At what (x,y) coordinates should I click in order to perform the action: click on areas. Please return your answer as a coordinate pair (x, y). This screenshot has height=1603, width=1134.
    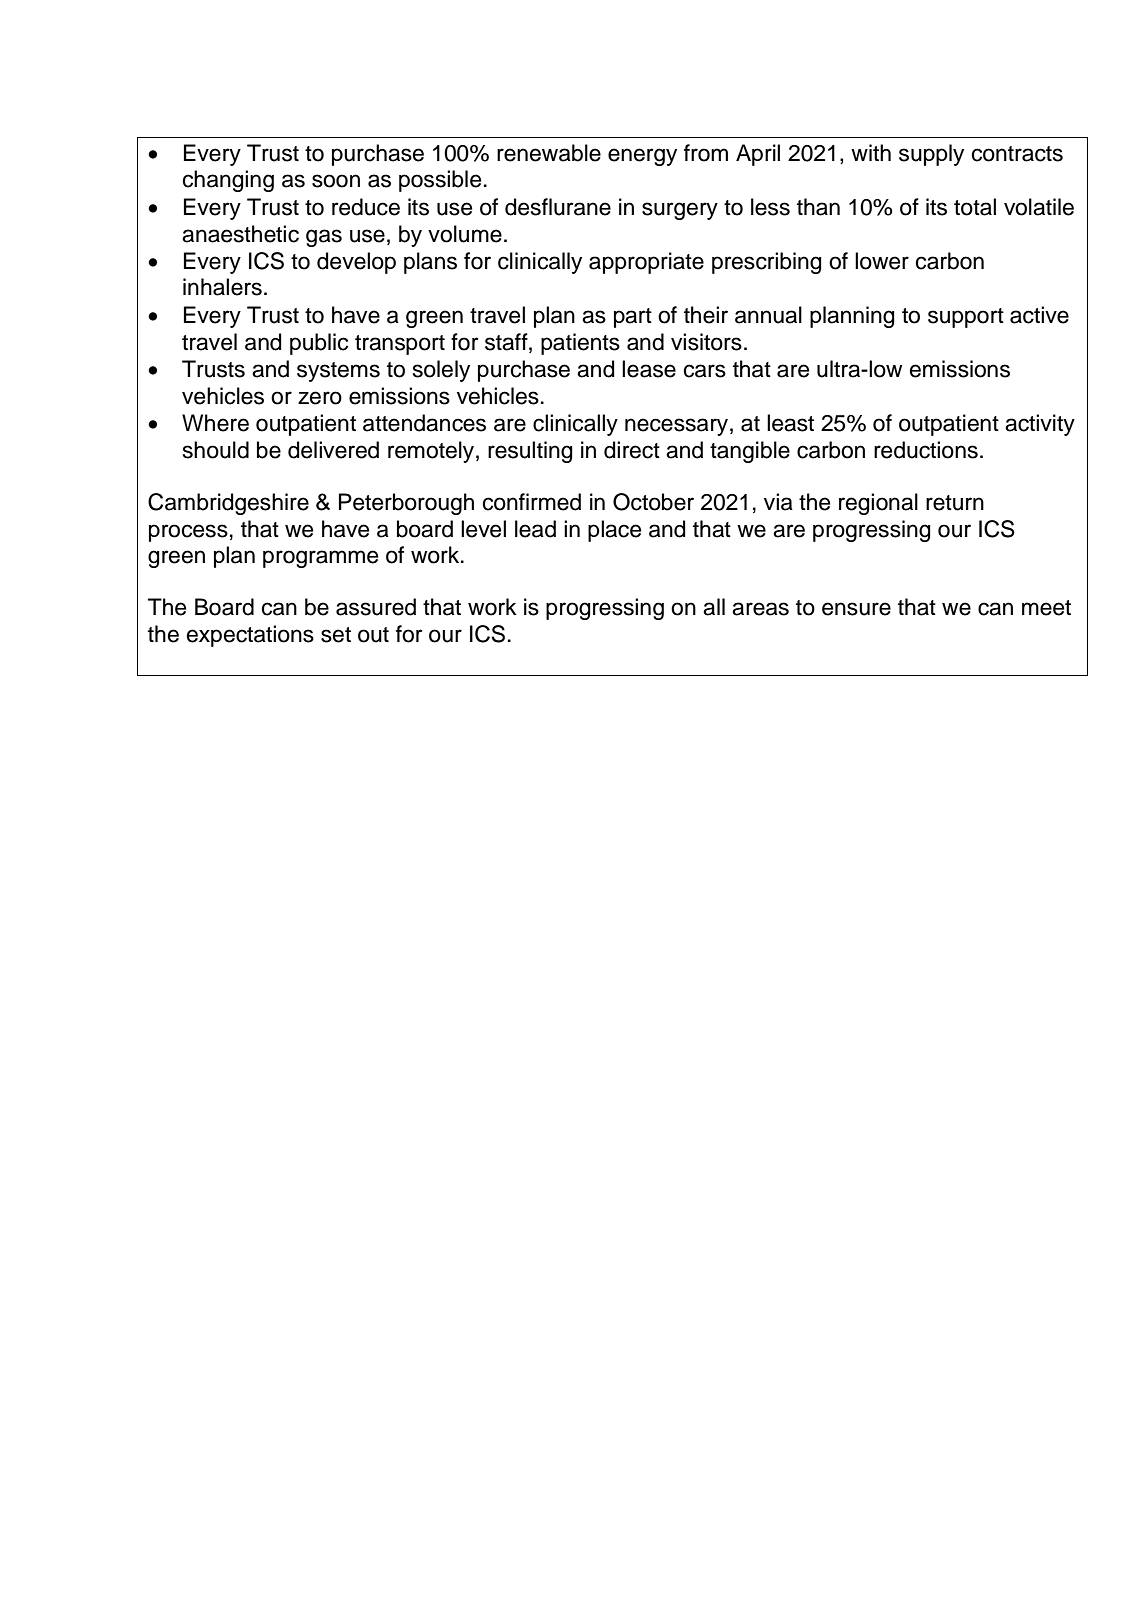
    Looking at the image, I should click on (760, 609).
